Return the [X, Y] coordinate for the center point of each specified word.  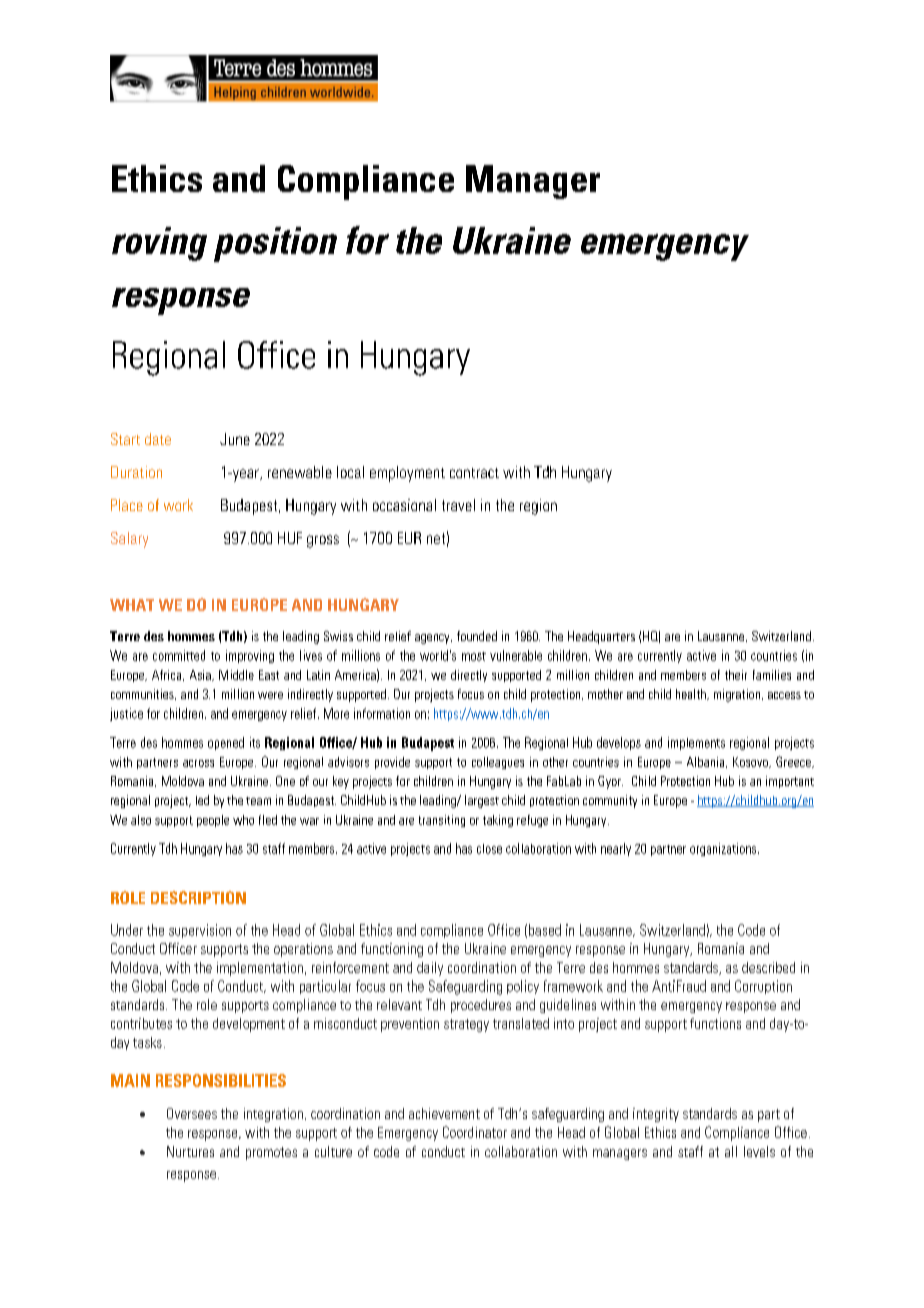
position [275, 244]
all [731, 1151]
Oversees [192, 1113]
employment [407, 474]
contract [474, 473]
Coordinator [475, 1132]
